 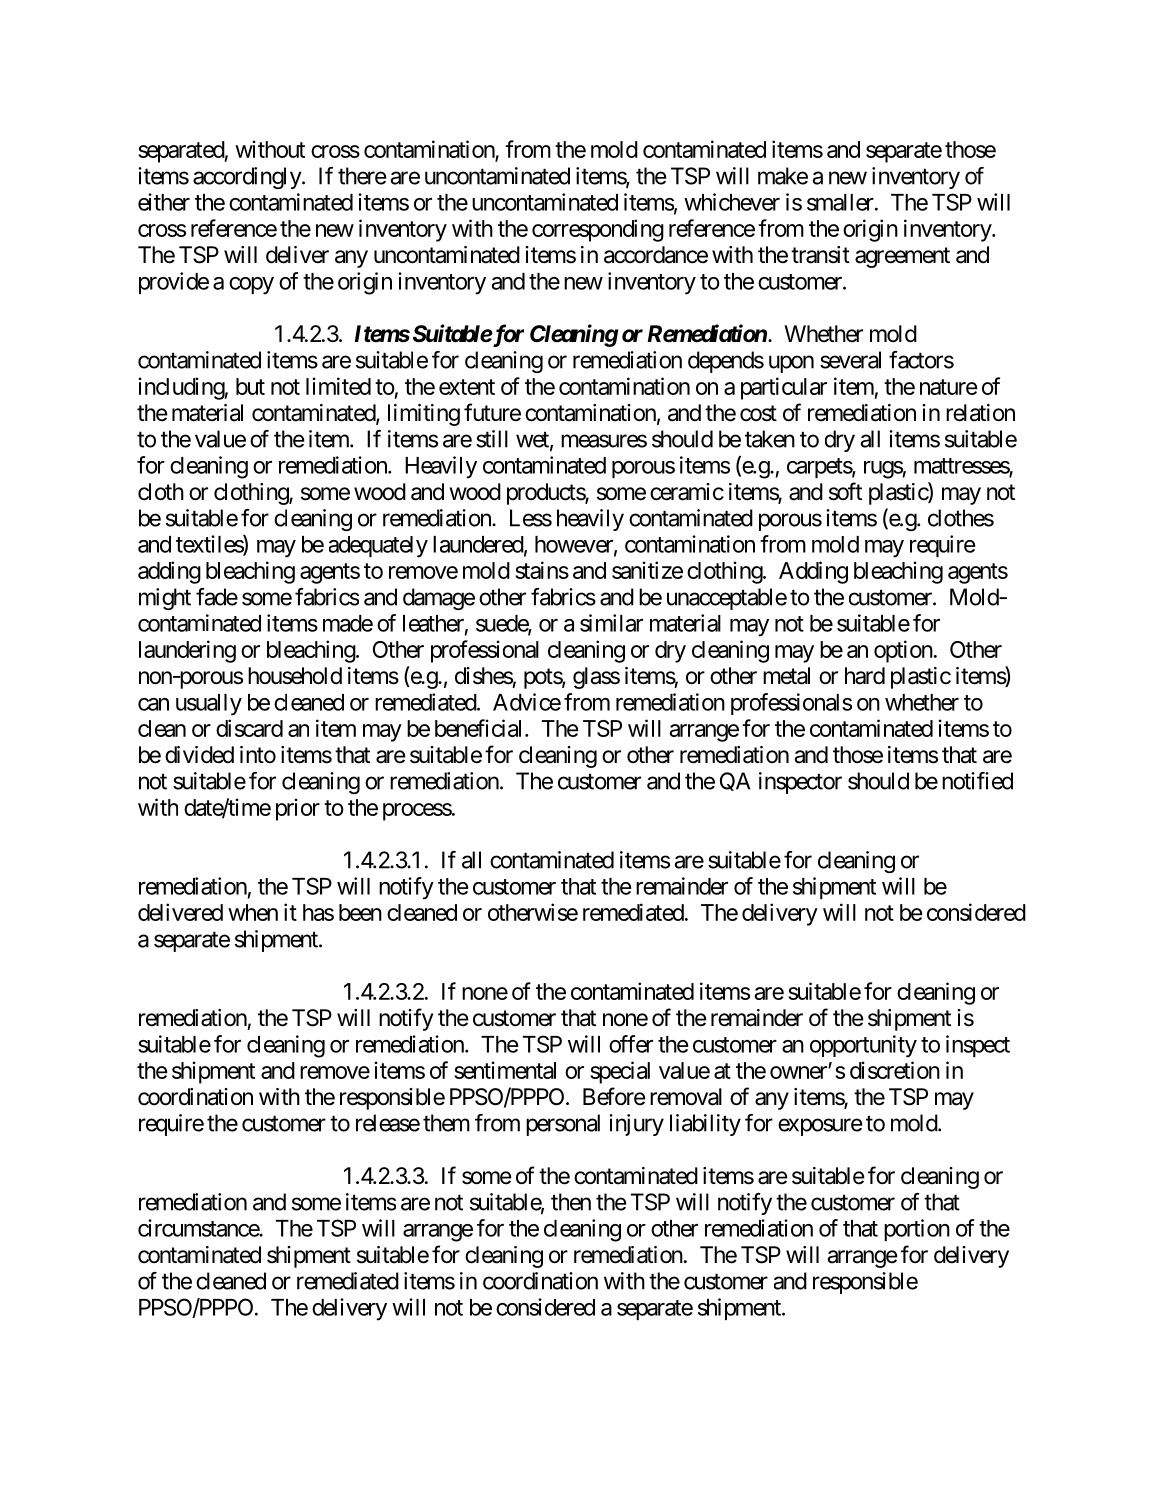 What do you see at coordinates (571, 1202) in the image?
I see `then` at bounding box center [571, 1202].
